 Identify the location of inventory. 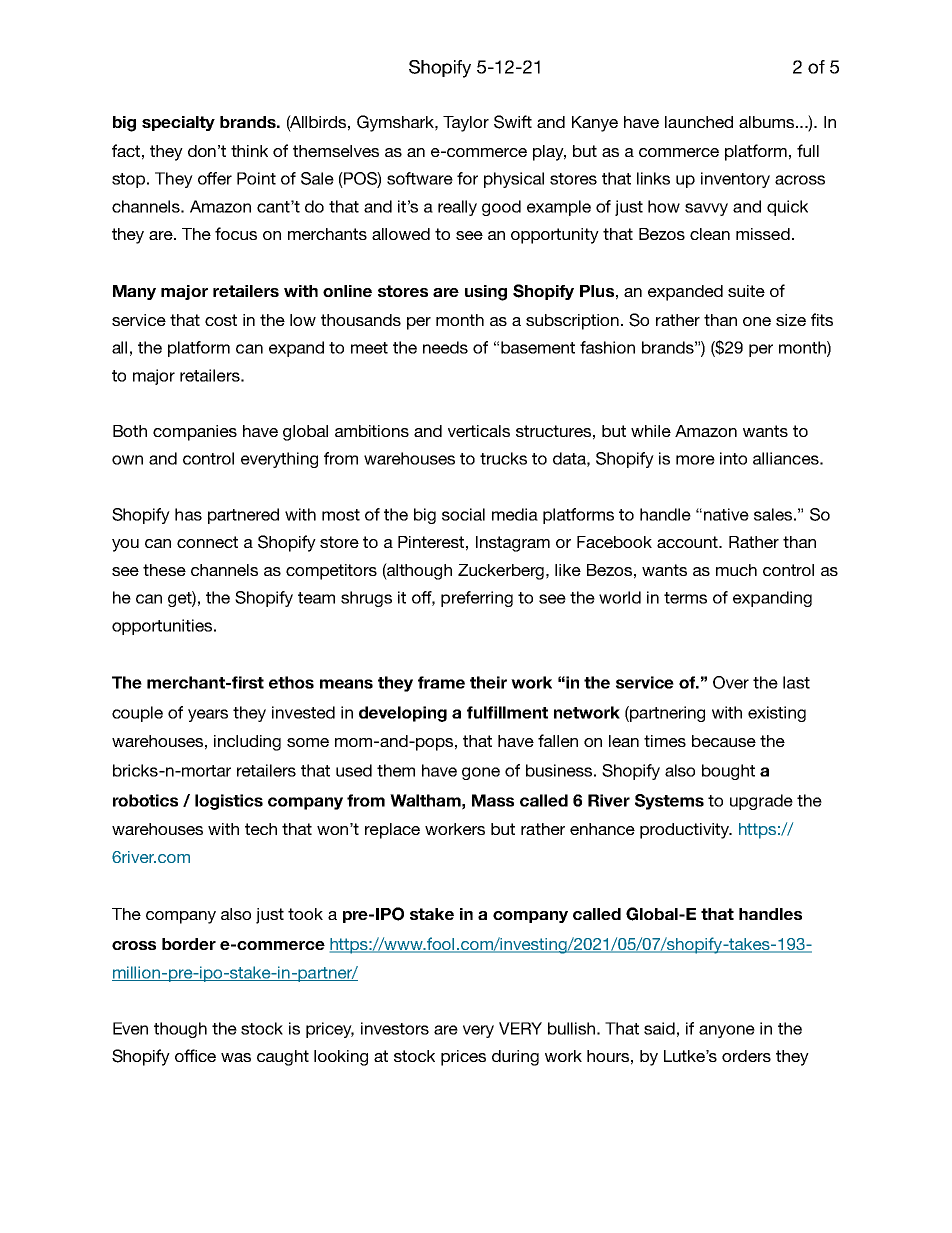
(735, 180).
